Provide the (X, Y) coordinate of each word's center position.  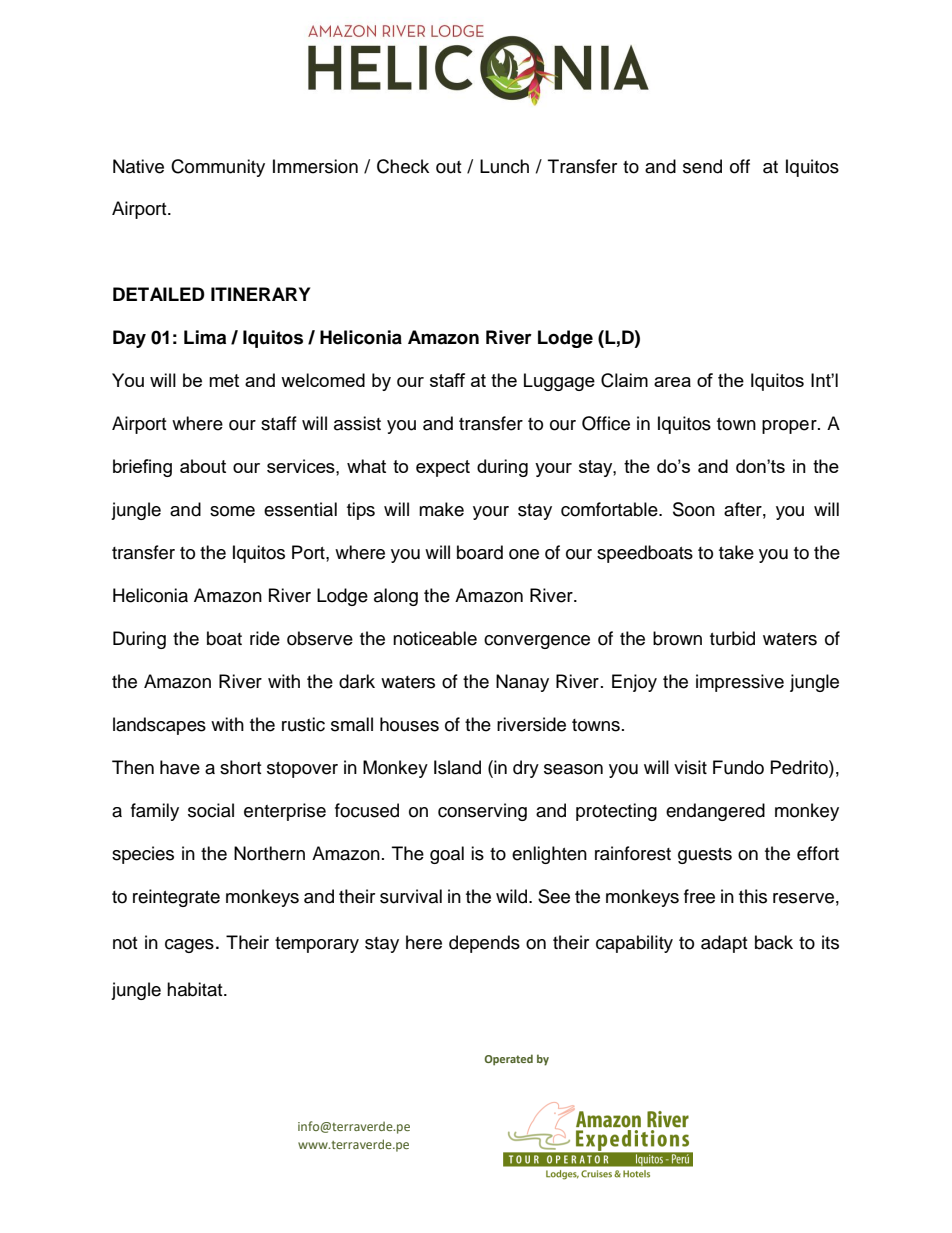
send (702, 166)
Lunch (504, 166)
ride (265, 638)
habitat (196, 989)
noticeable (435, 638)
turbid (732, 638)
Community (218, 168)
